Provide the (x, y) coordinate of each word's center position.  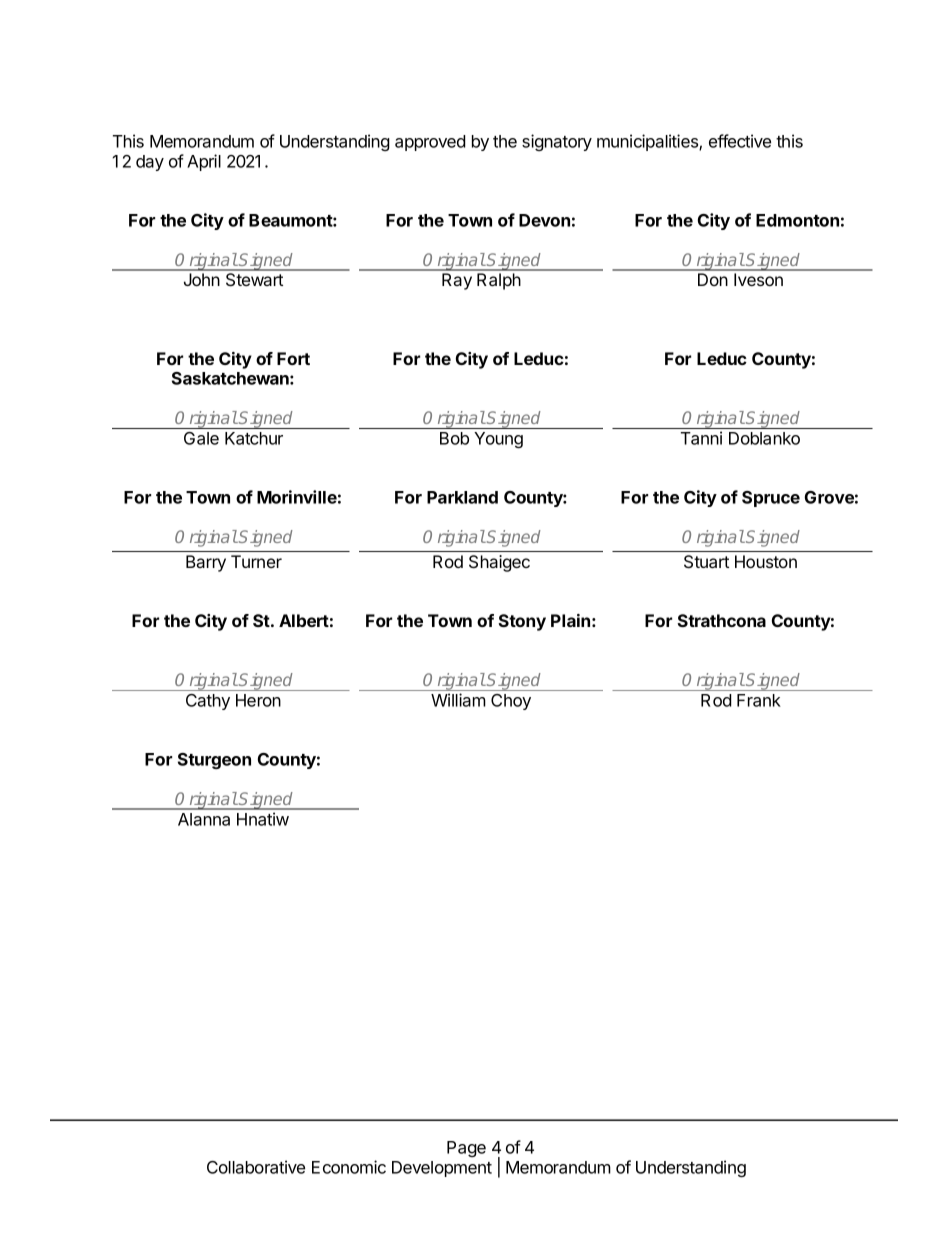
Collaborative (256, 1167)
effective (740, 141)
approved (430, 143)
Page (466, 1149)
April (204, 162)
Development (442, 1169)
